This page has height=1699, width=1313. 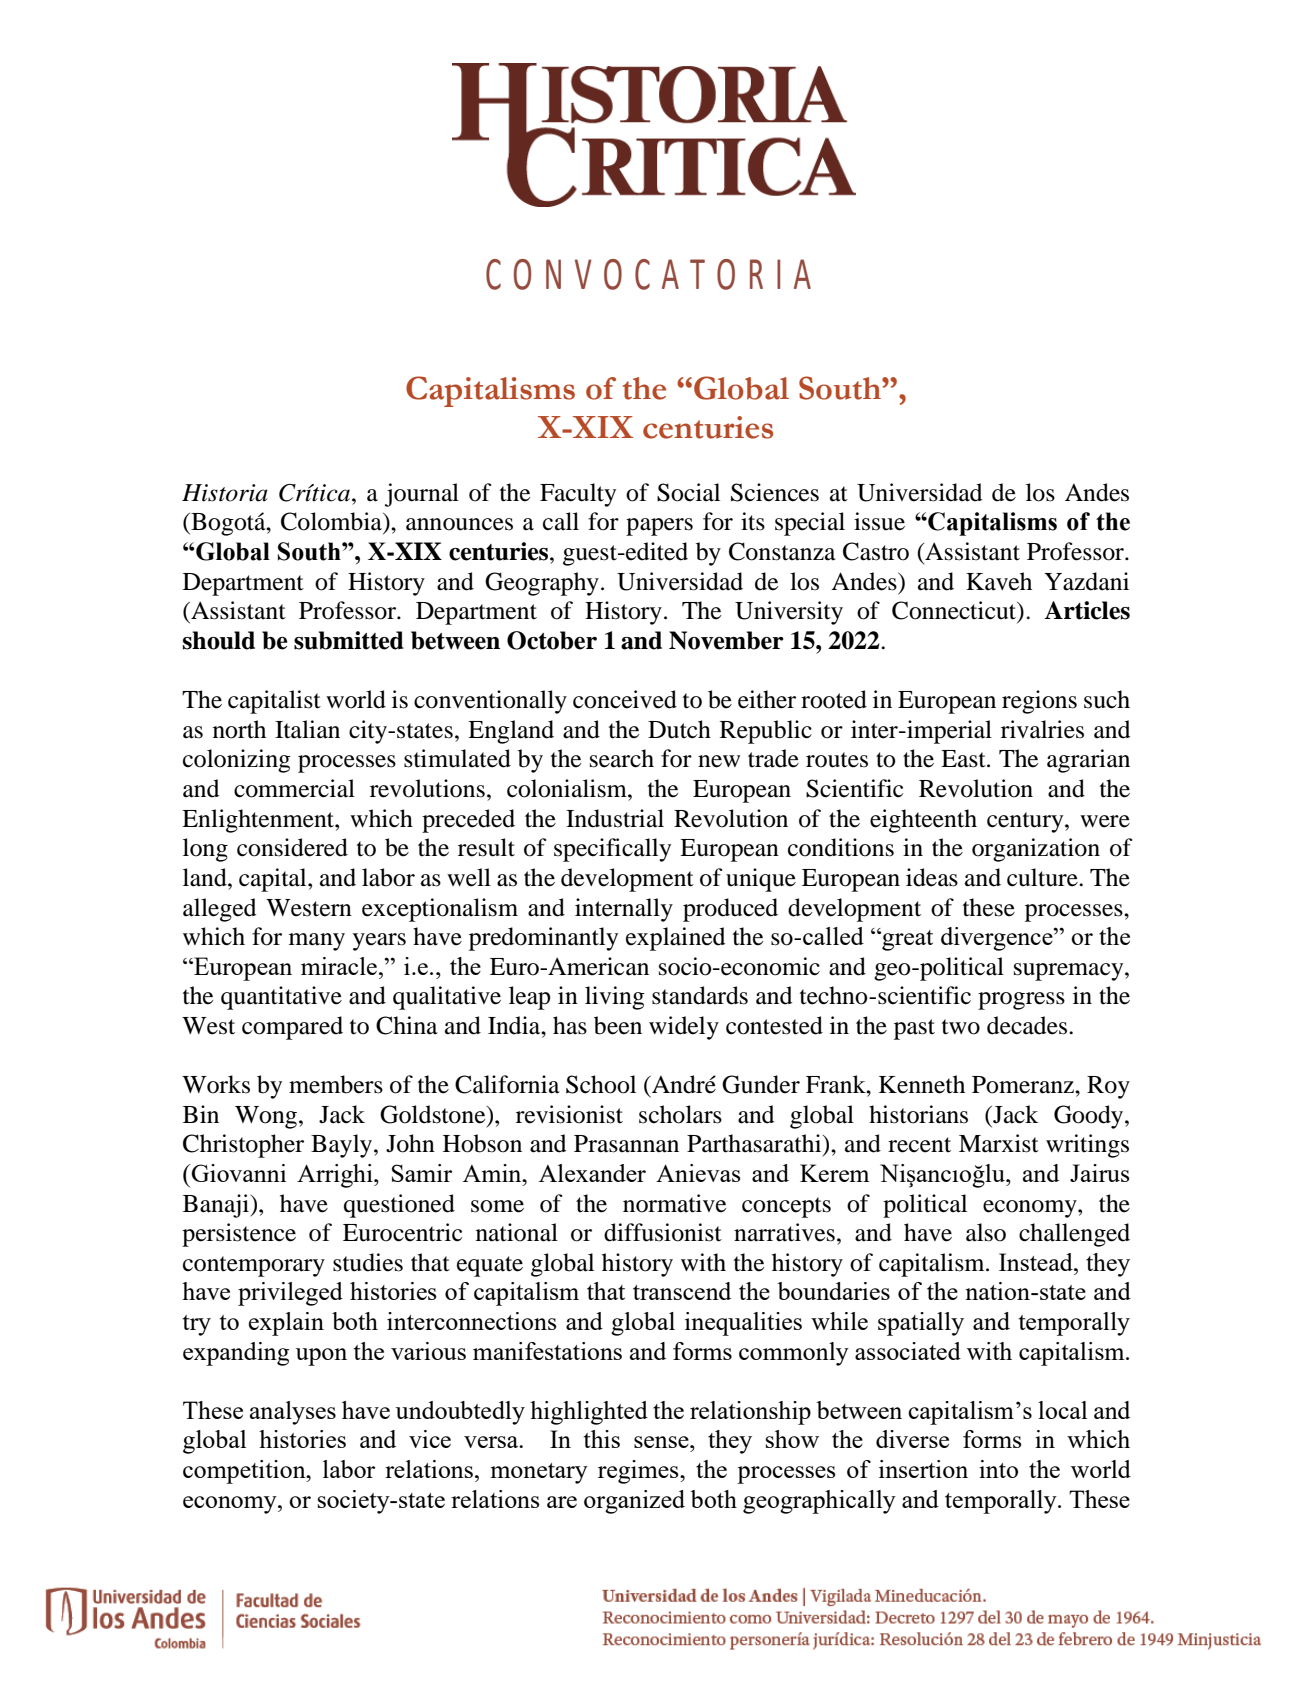 What do you see at coordinates (422, 495) in the page?
I see `journal` at bounding box center [422, 495].
